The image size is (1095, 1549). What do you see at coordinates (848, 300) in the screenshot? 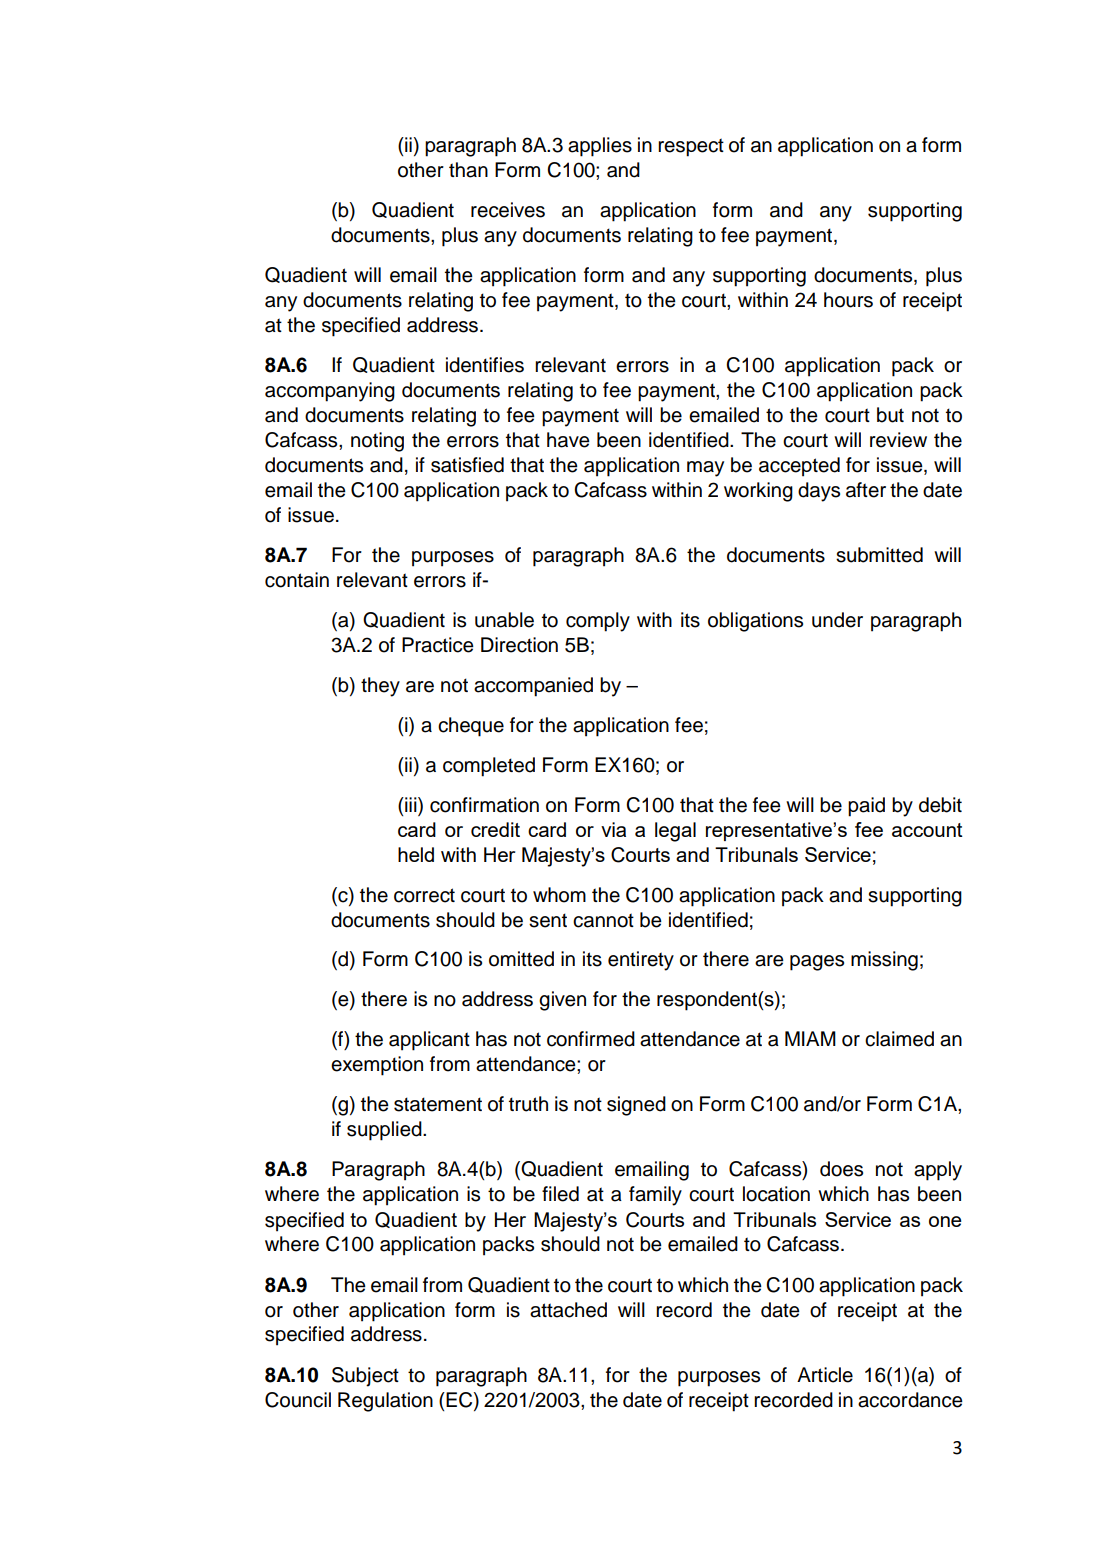
I see `hours` at bounding box center [848, 300].
